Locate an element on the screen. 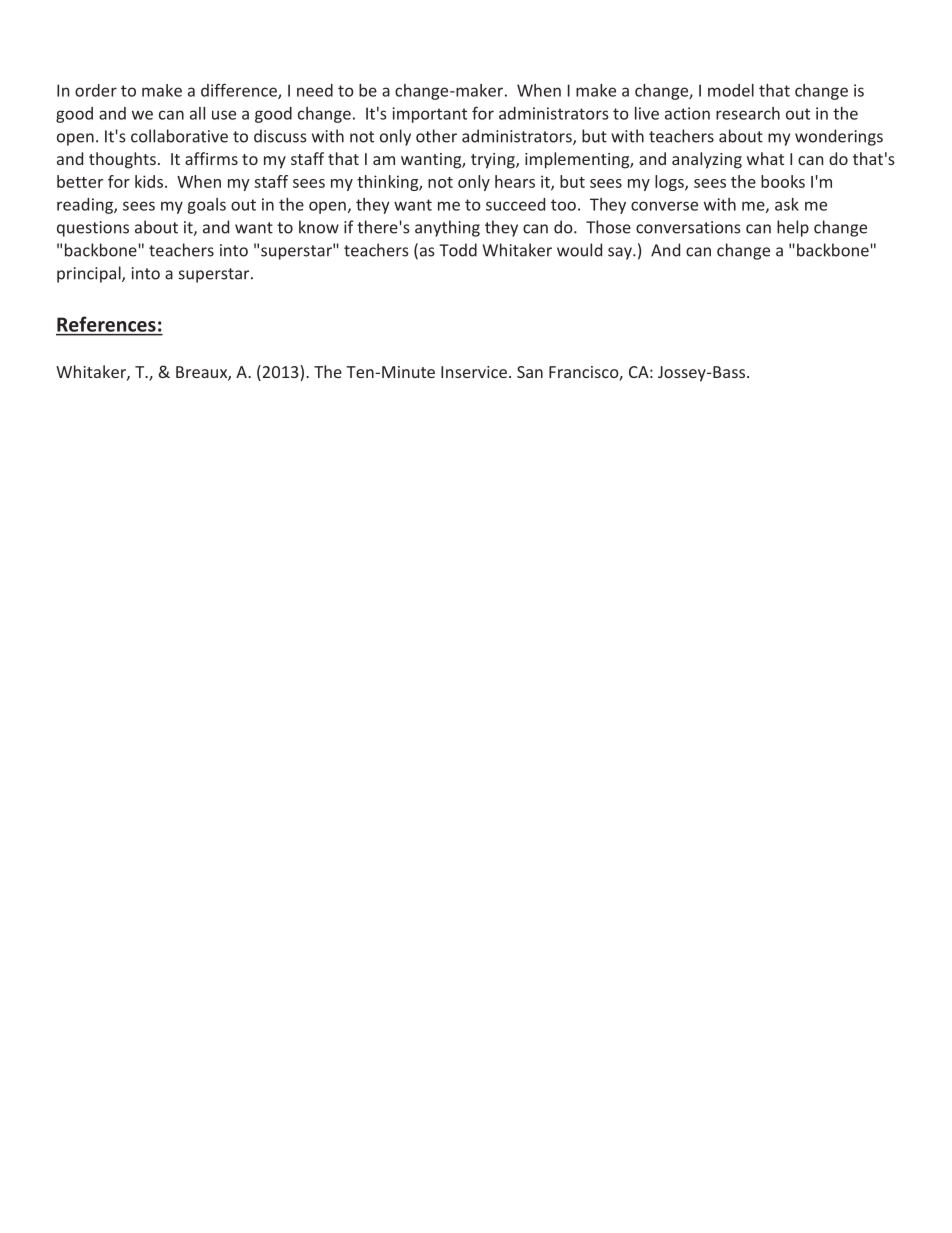 The width and height of the screenshot is (952, 1233). questions is located at coordinates (93, 229).
